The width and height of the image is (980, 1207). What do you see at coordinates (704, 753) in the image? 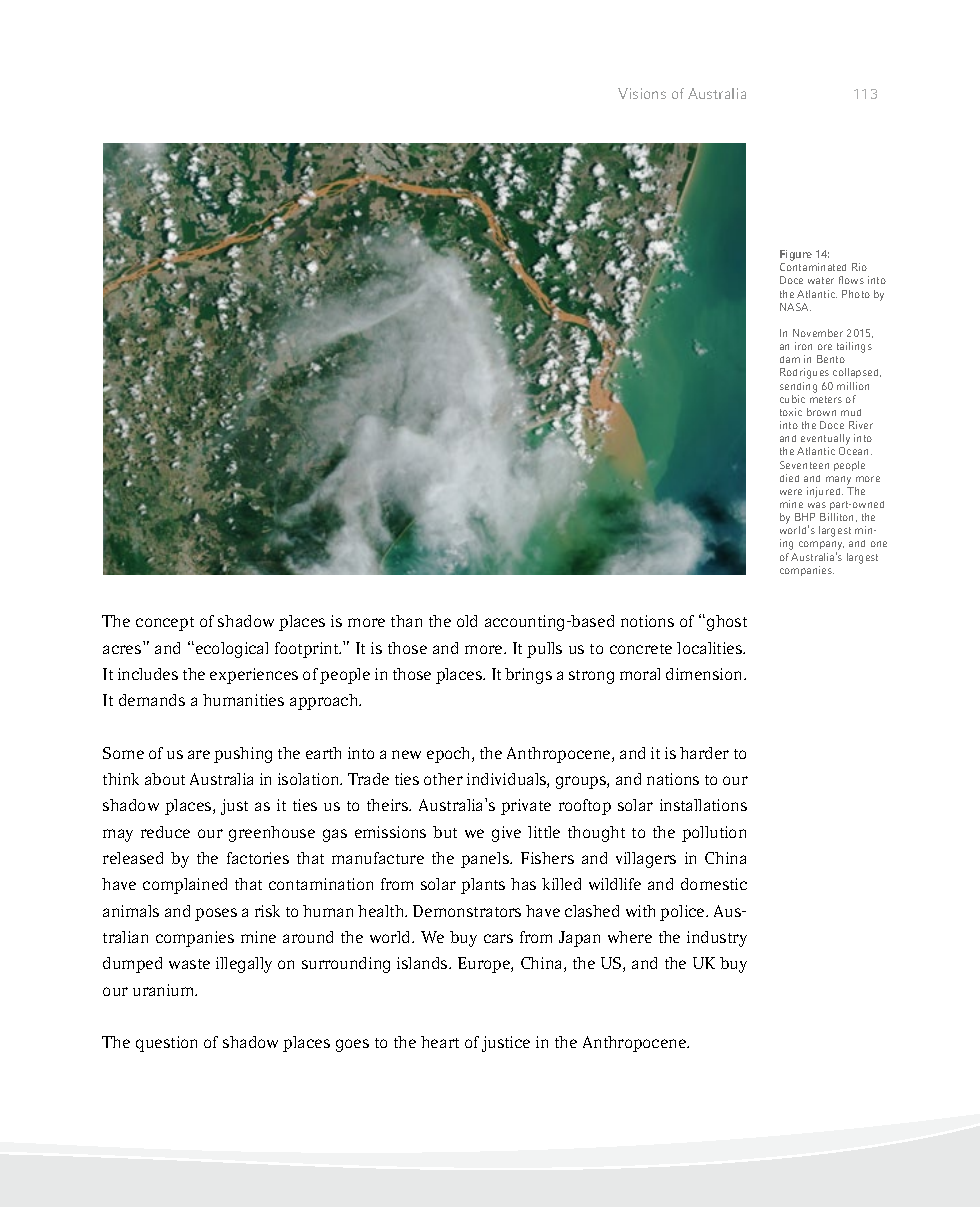
I see `harder` at bounding box center [704, 753].
